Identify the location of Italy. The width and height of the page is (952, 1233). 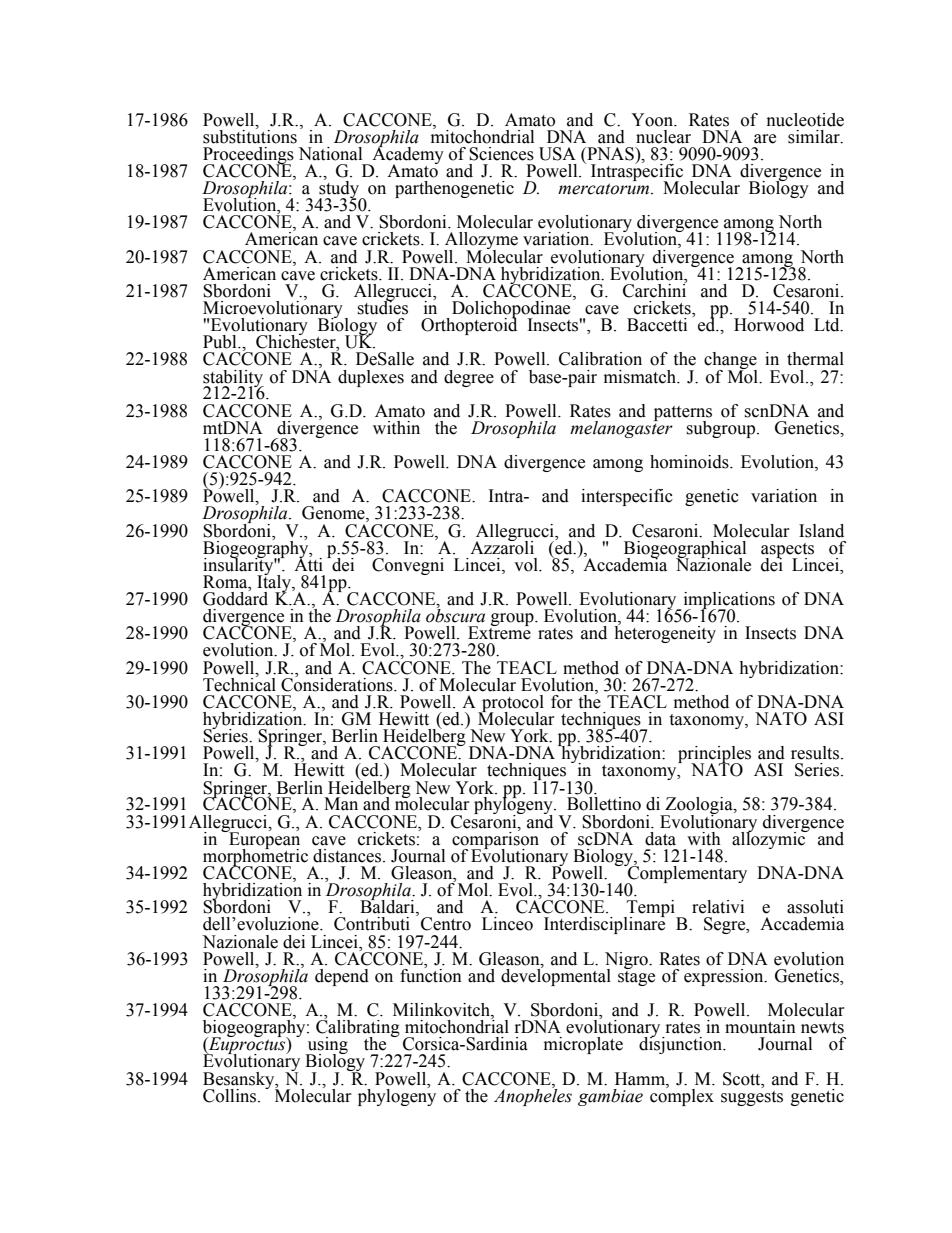
(275, 584).
